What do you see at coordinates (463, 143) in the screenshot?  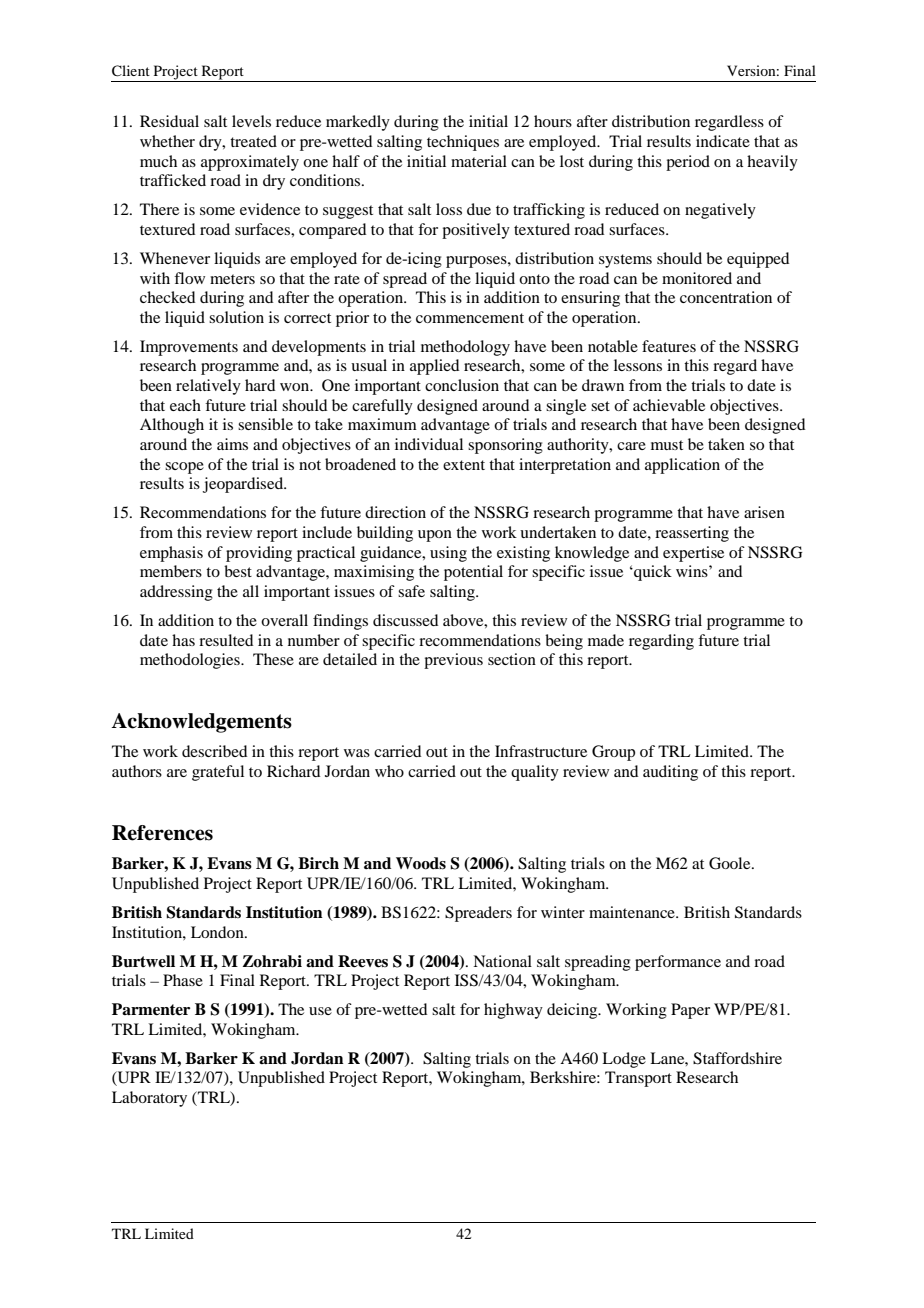 I see `techniques` at bounding box center [463, 143].
